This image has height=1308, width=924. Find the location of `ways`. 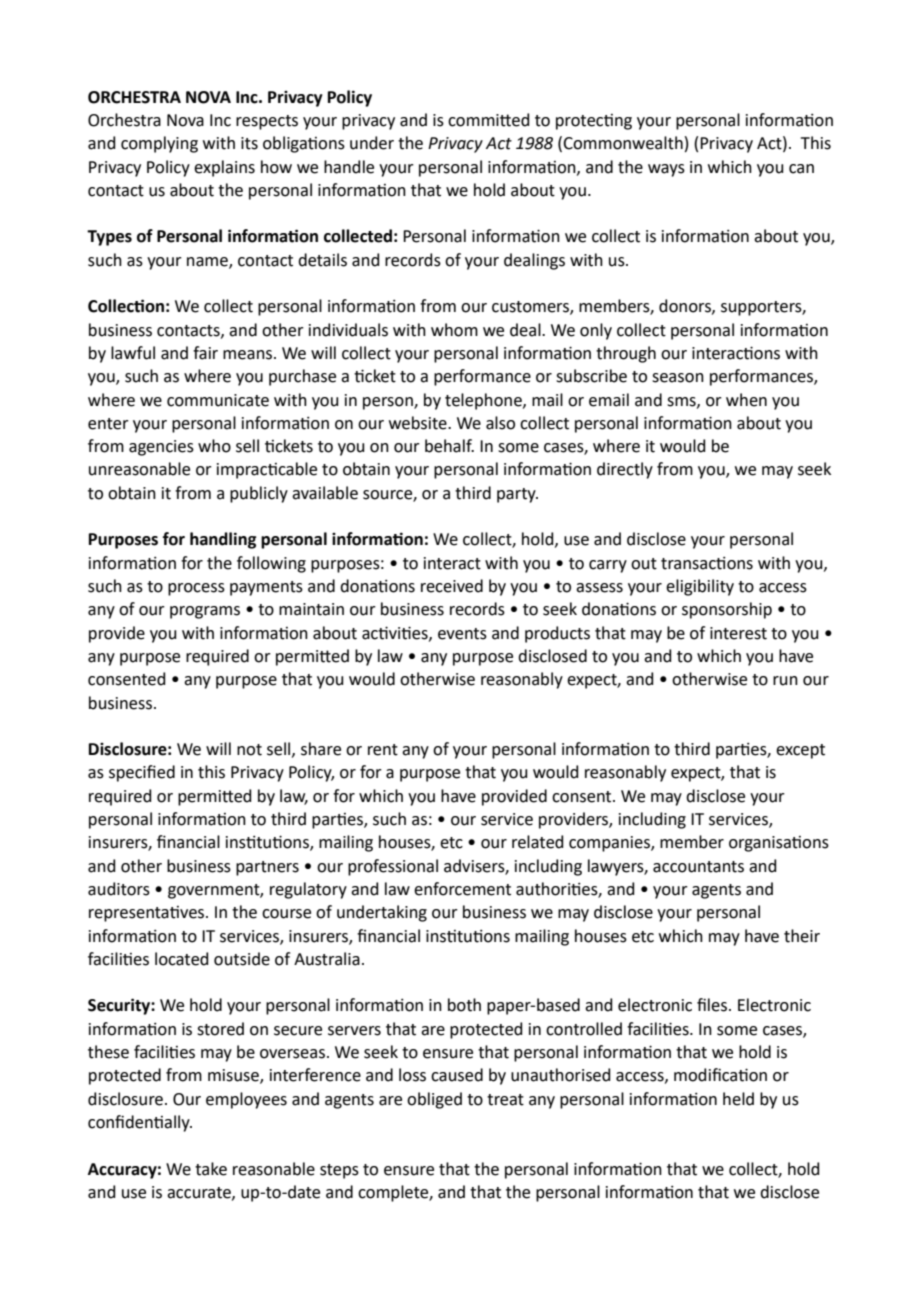

ways is located at coordinates (666, 170).
